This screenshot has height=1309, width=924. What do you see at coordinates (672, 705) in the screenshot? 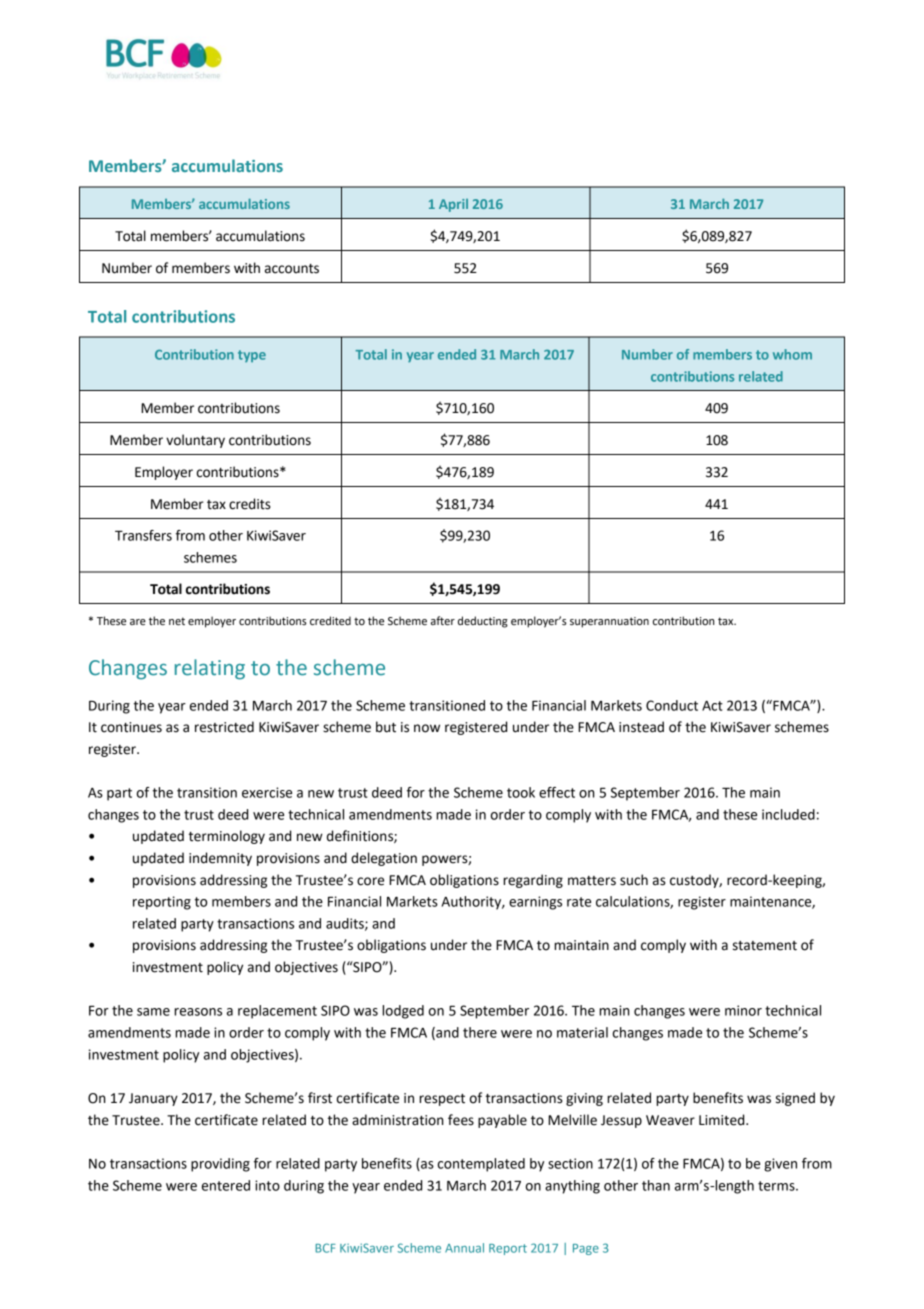
I see `Conduct` at bounding box center [672, 705].
